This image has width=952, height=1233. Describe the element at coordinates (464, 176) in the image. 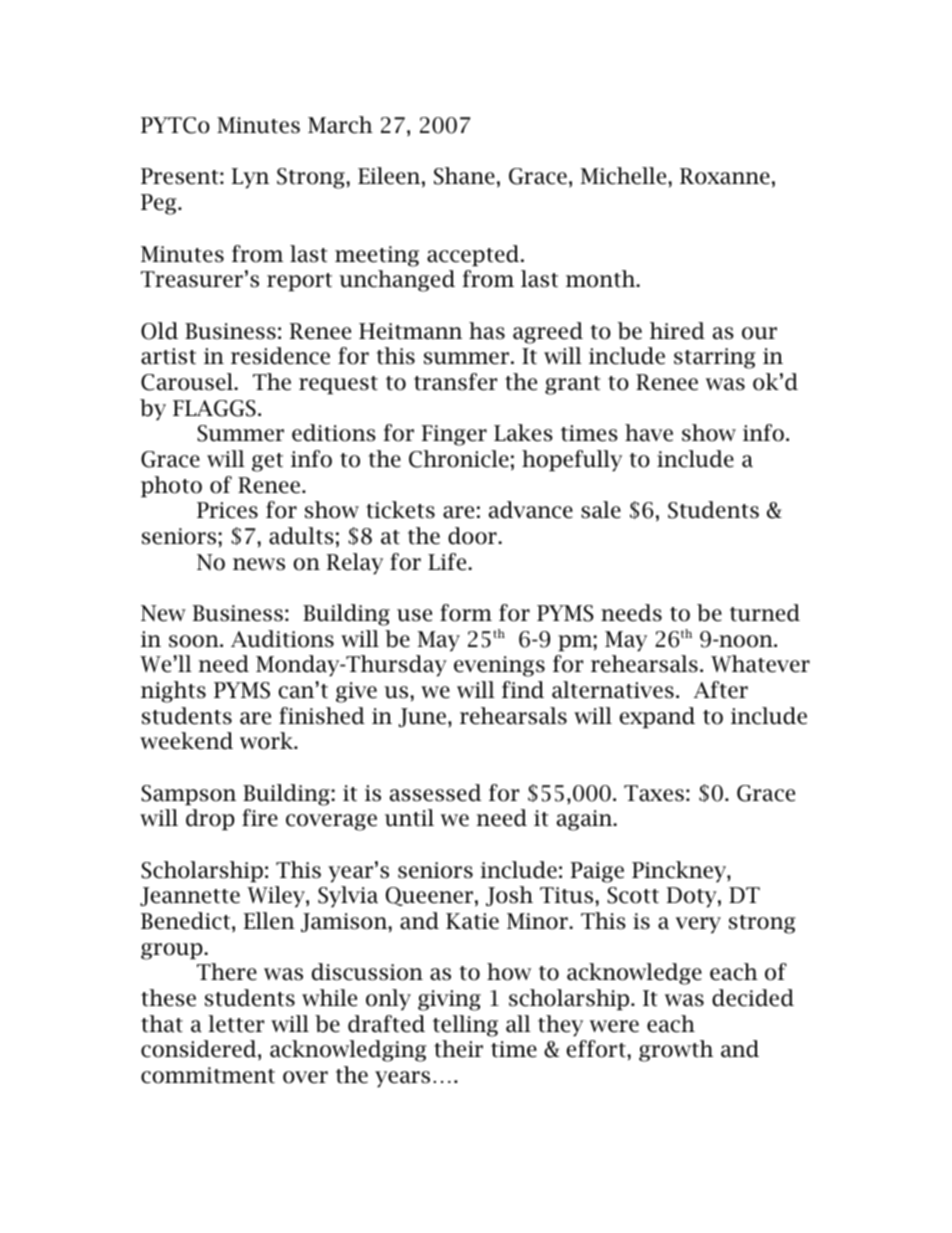

I see `Shane` at that location.
